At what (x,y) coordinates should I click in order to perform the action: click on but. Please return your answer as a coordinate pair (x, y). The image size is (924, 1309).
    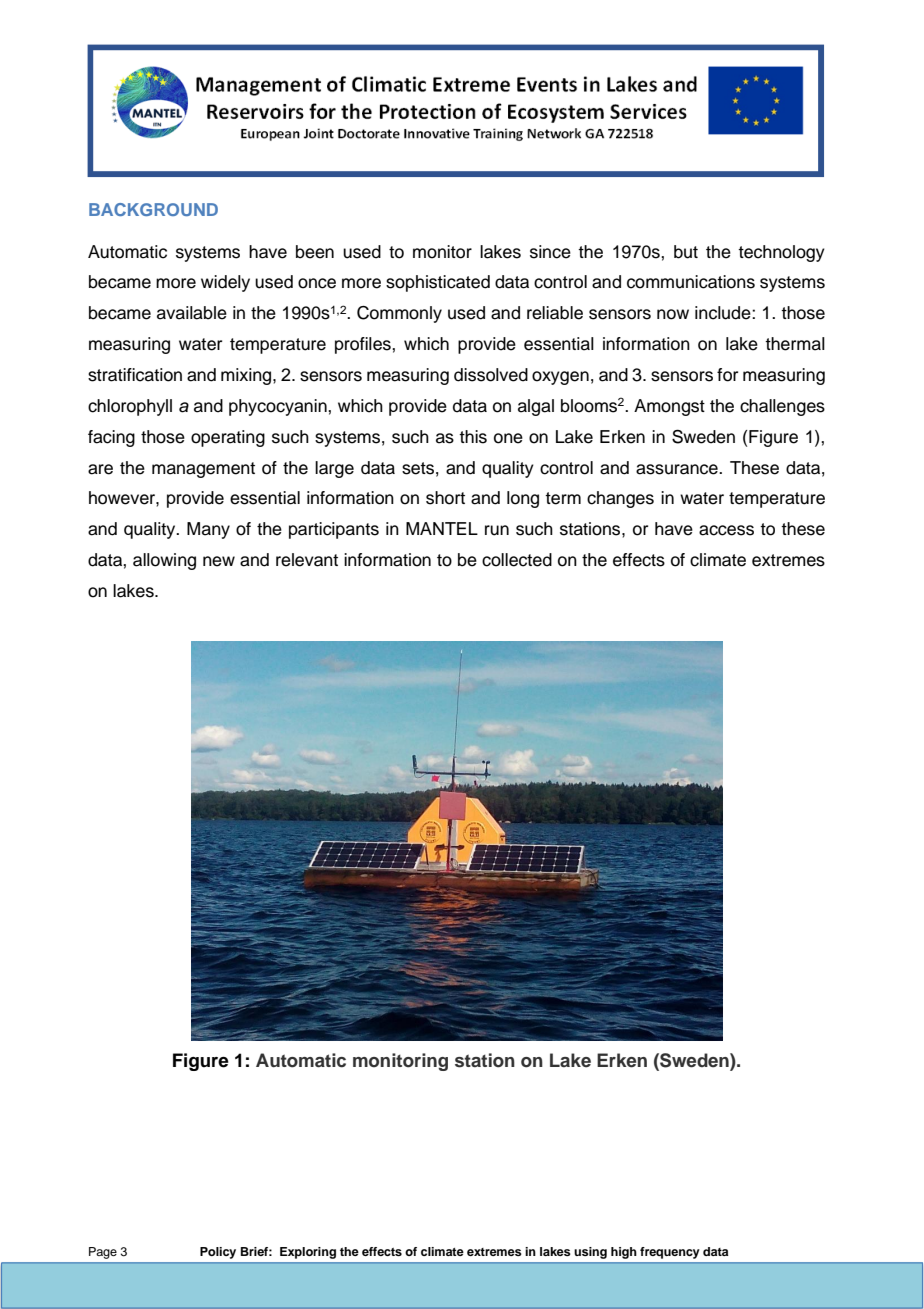
    Looking at the image, I should click on (686, 252).
